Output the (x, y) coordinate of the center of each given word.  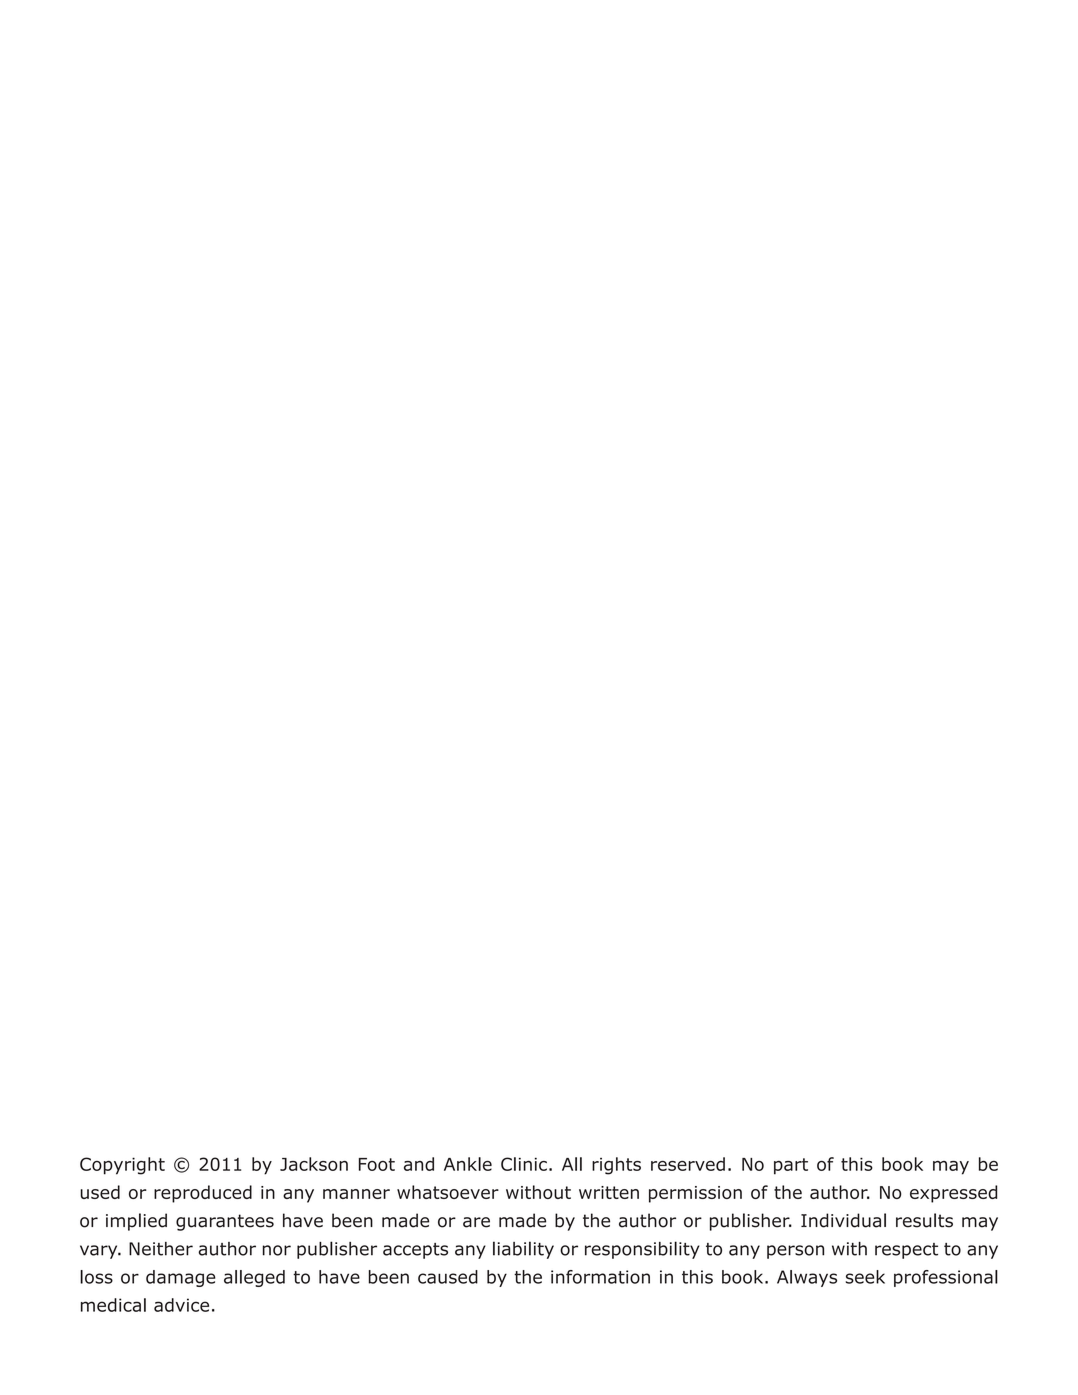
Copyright (122, 1166)
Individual (843, 1220)
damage (181, 1278)
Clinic (524, 1164)
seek (865, 1277)
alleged (254, 1278)
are (476, 1222)
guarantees (225, 1222)
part (791, 1166)
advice (181, 1305)
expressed (953, 1194)
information (600, 1277)
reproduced (203, 1194)
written (609, 1192)
